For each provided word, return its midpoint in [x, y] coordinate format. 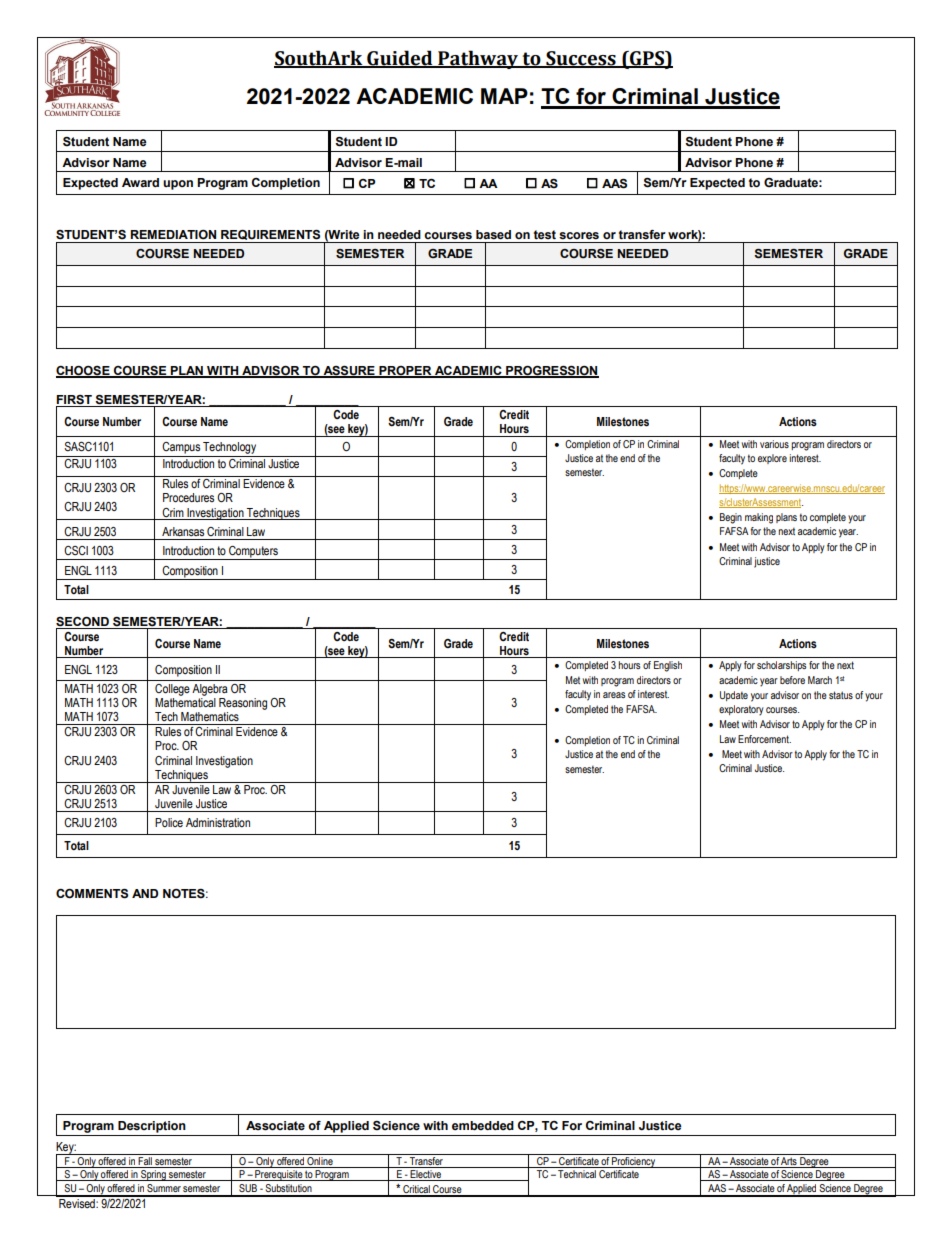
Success [581, 59]
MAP [504, 96]
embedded [483, 1126]
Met [573, 680]
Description [152, 1127]
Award [140, 182]
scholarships [781, 666]
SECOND [82, 622]
